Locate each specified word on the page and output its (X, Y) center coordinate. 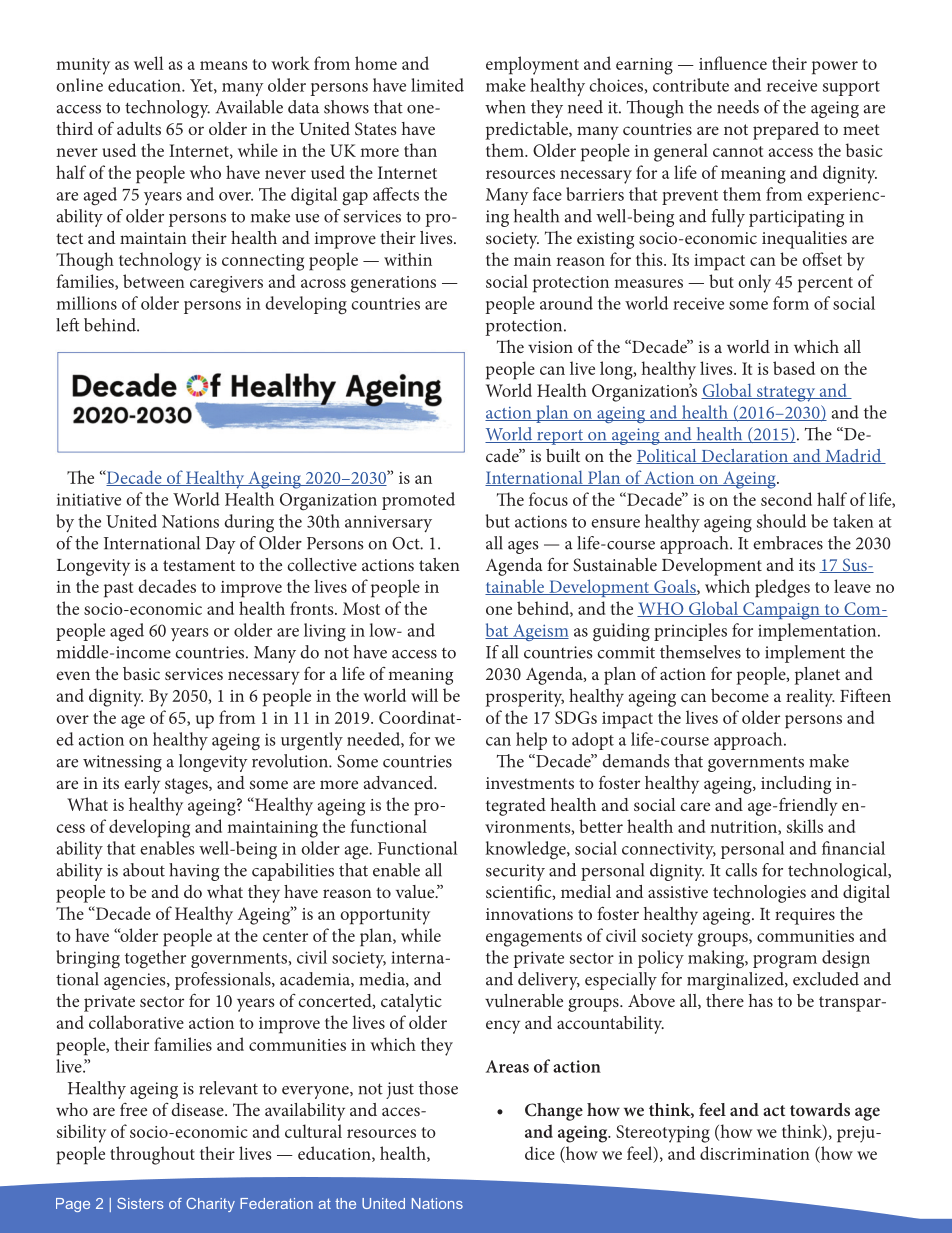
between (154, 281)
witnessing (122, 763)
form (791, 303)
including (796, 785)
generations (393, 284)
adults (139, 128)
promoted (418, 501)
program (785, 962)
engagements (534, 939)
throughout (152, 1155)
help (531, 741)
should (781, 521)
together (155, 959)
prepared (786, 131)
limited (437, 85)
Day (221, 545)
